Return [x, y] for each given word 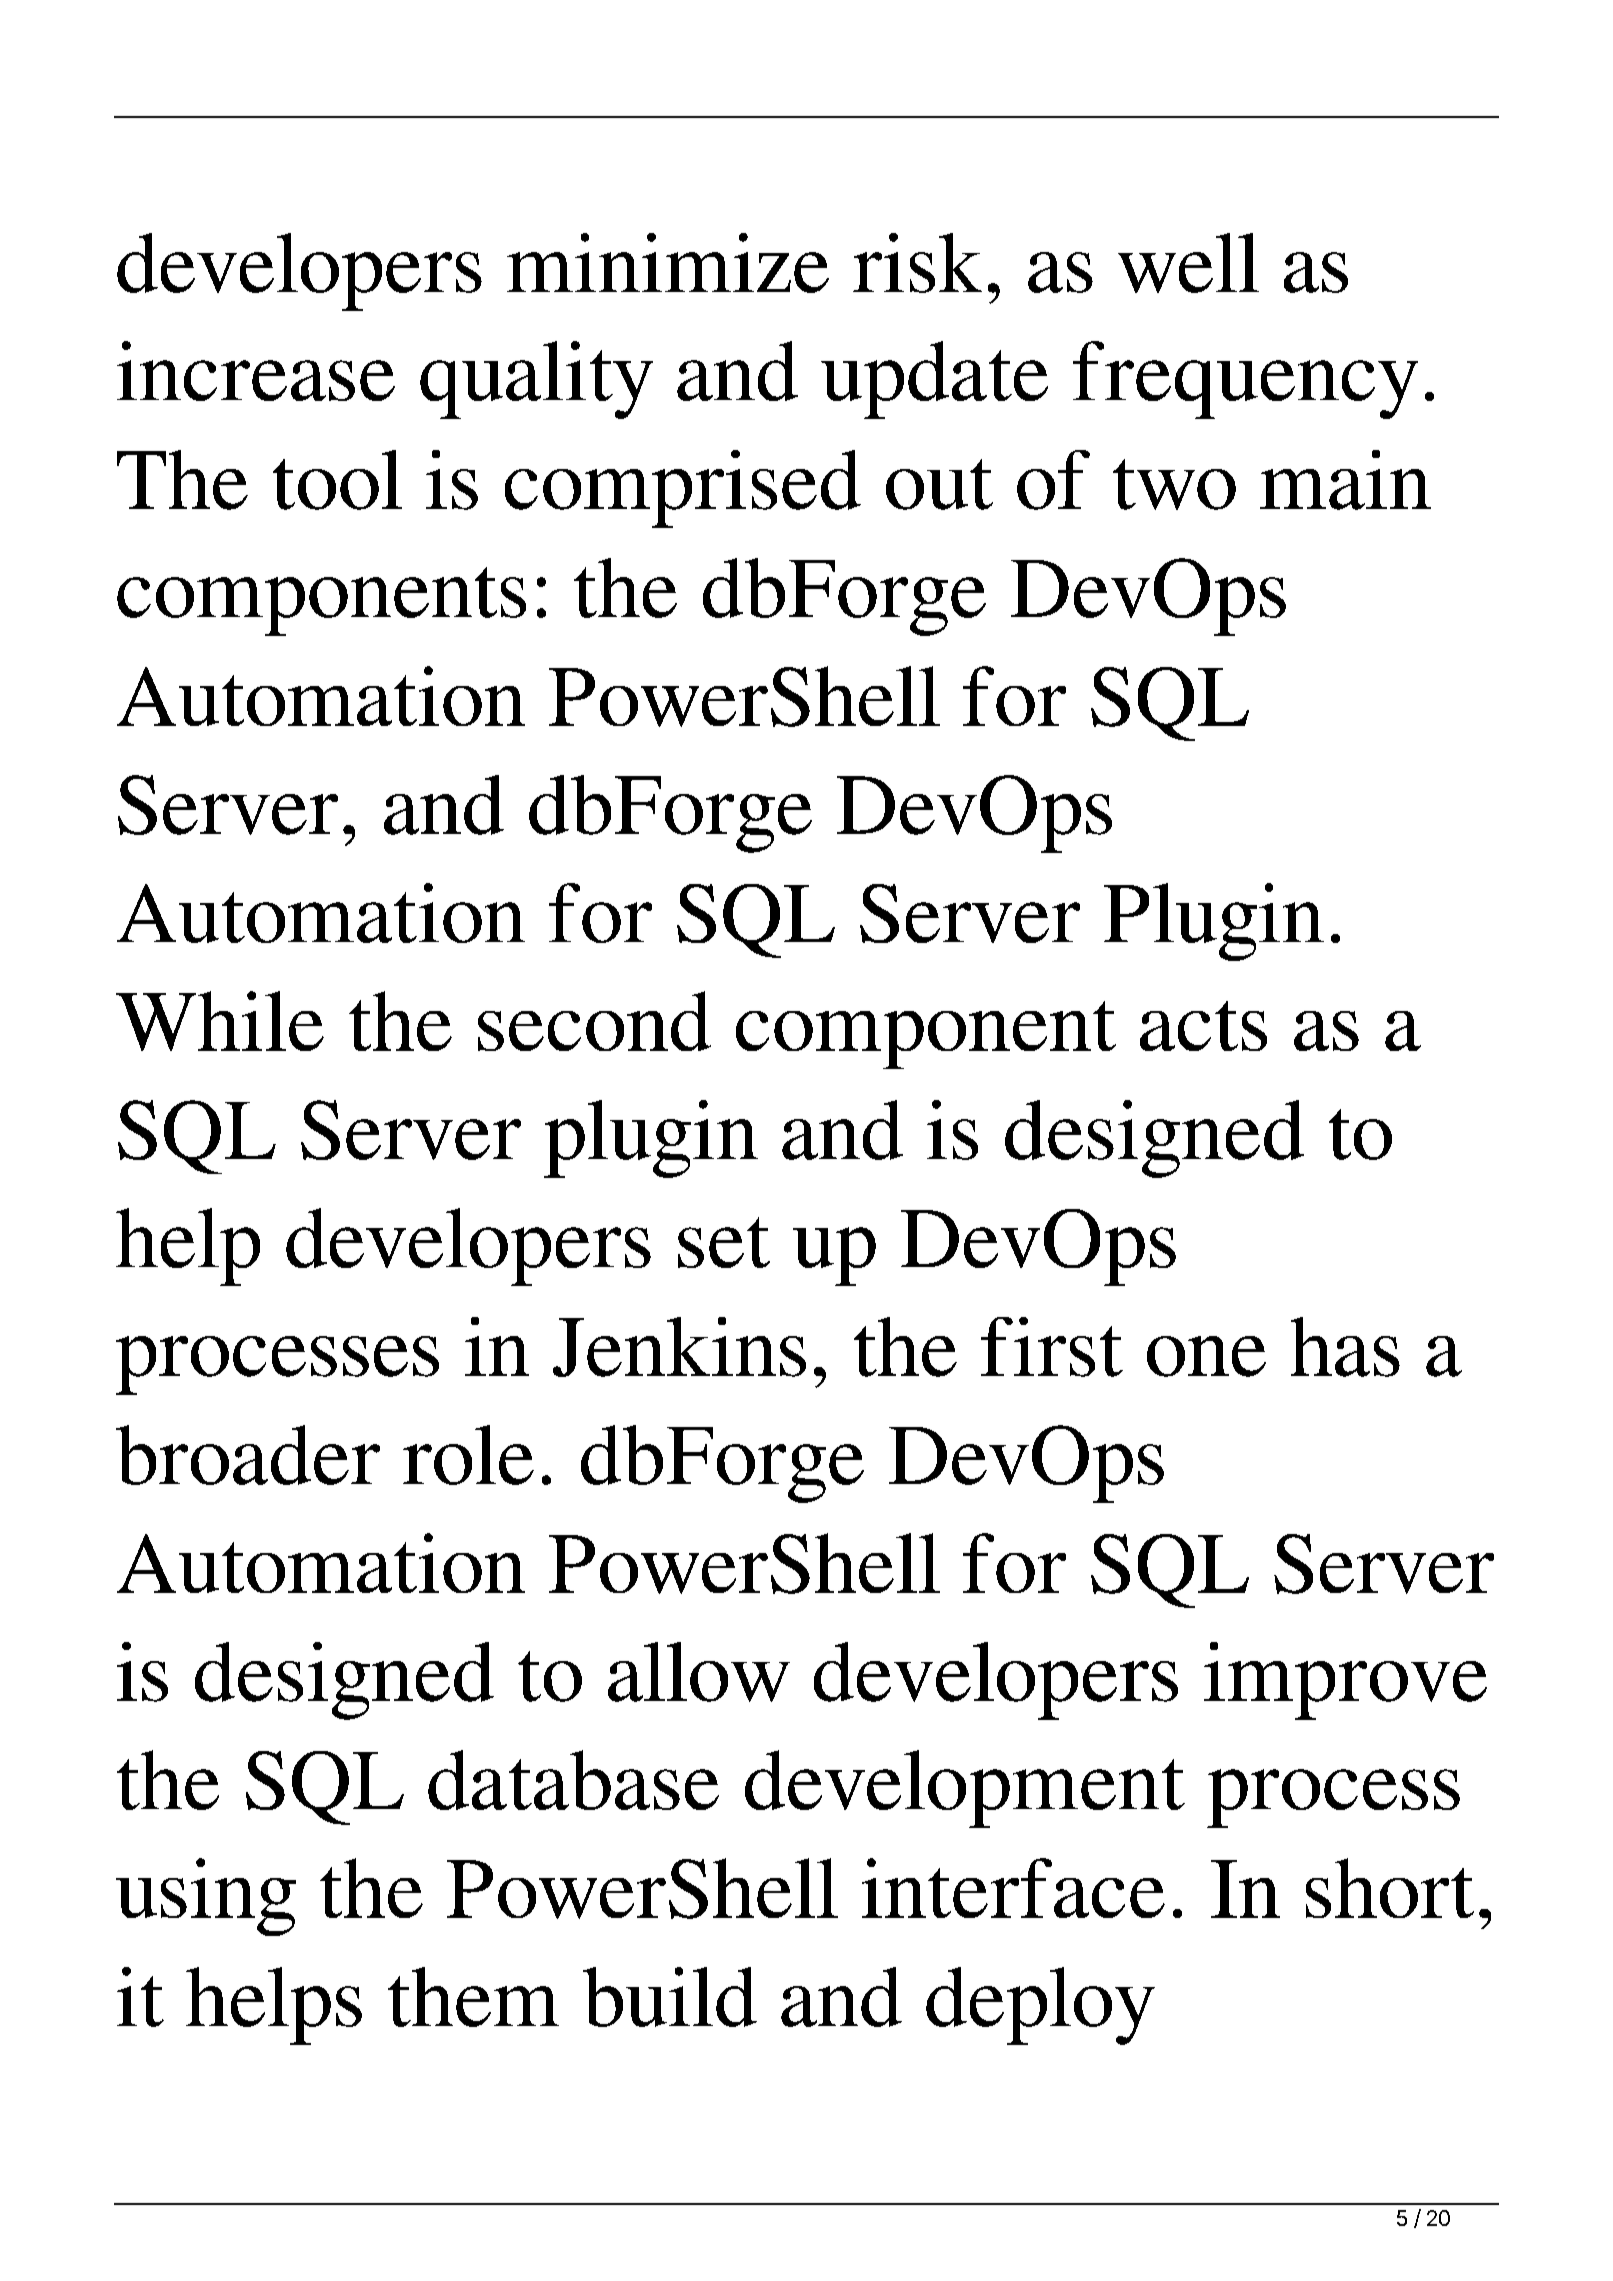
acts [1203, 1026]
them [473, 1997]
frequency [1245, 380]
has [1345, 1347]
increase [256, 371]
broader [248, 1455]
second [594, 1021]
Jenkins [679, 1347]
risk [917, 263]
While [220, 1021]
